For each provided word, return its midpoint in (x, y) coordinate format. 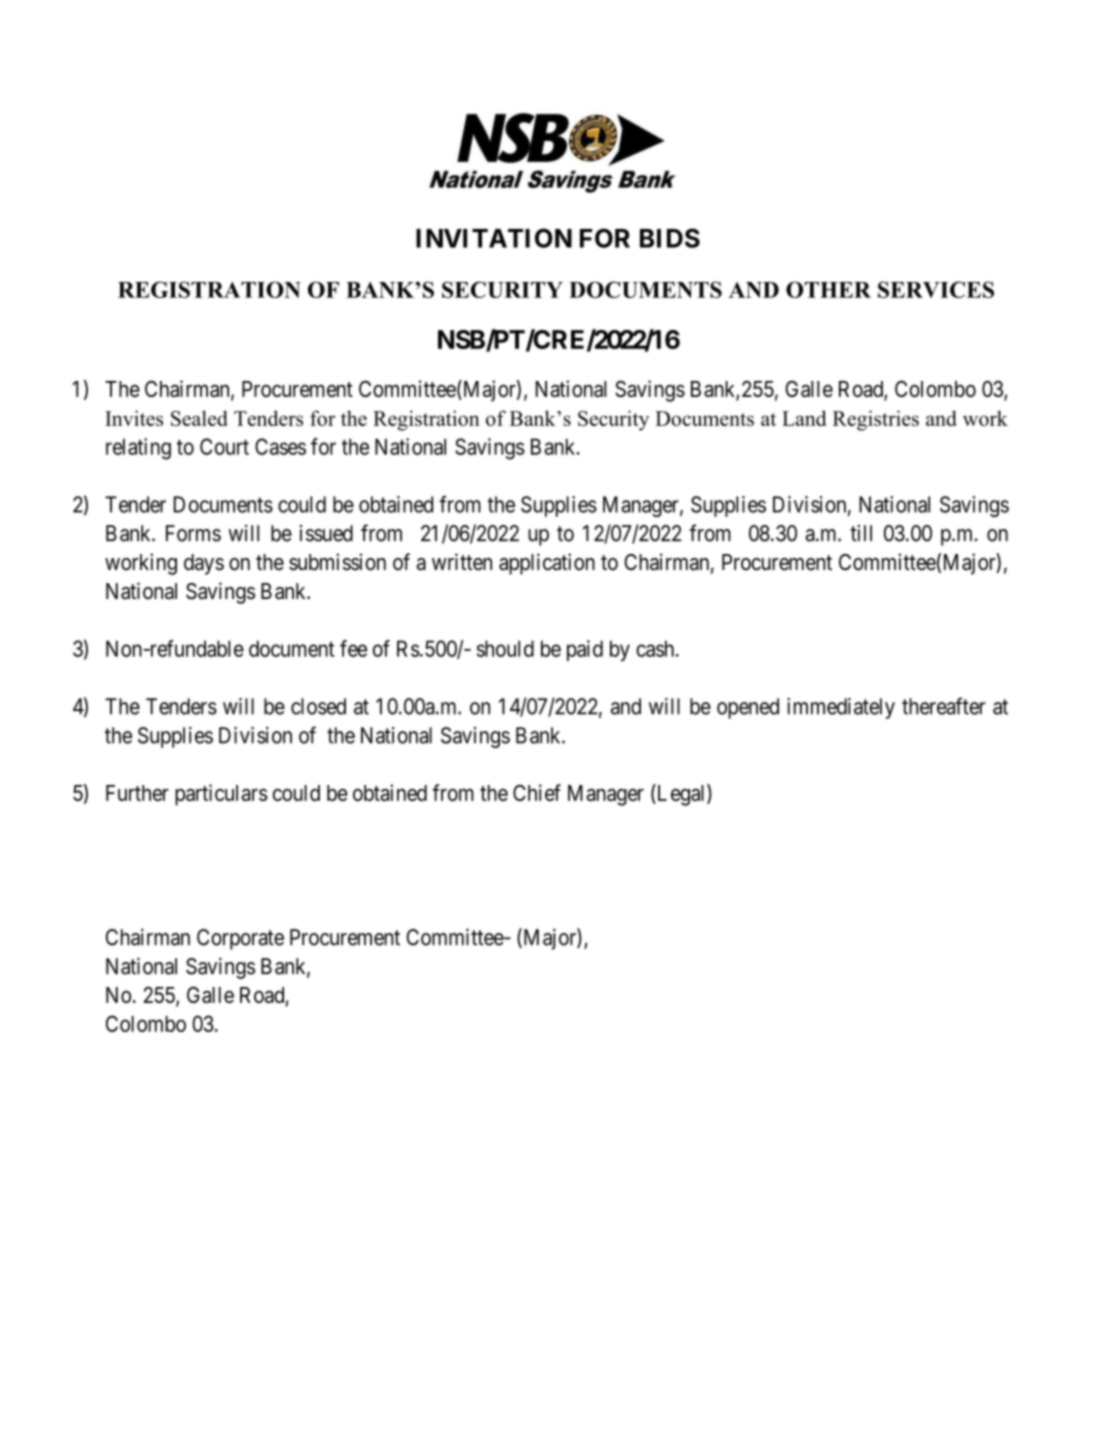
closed (318, 706)
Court (224, 446)
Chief (537, 792)
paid (585, 650)
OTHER (828, 289)
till (861, 533)
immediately (841, 708)
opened (748, 708)
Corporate (240, 939)
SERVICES (936, 289)
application (547, 564)
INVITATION (494, 238)
